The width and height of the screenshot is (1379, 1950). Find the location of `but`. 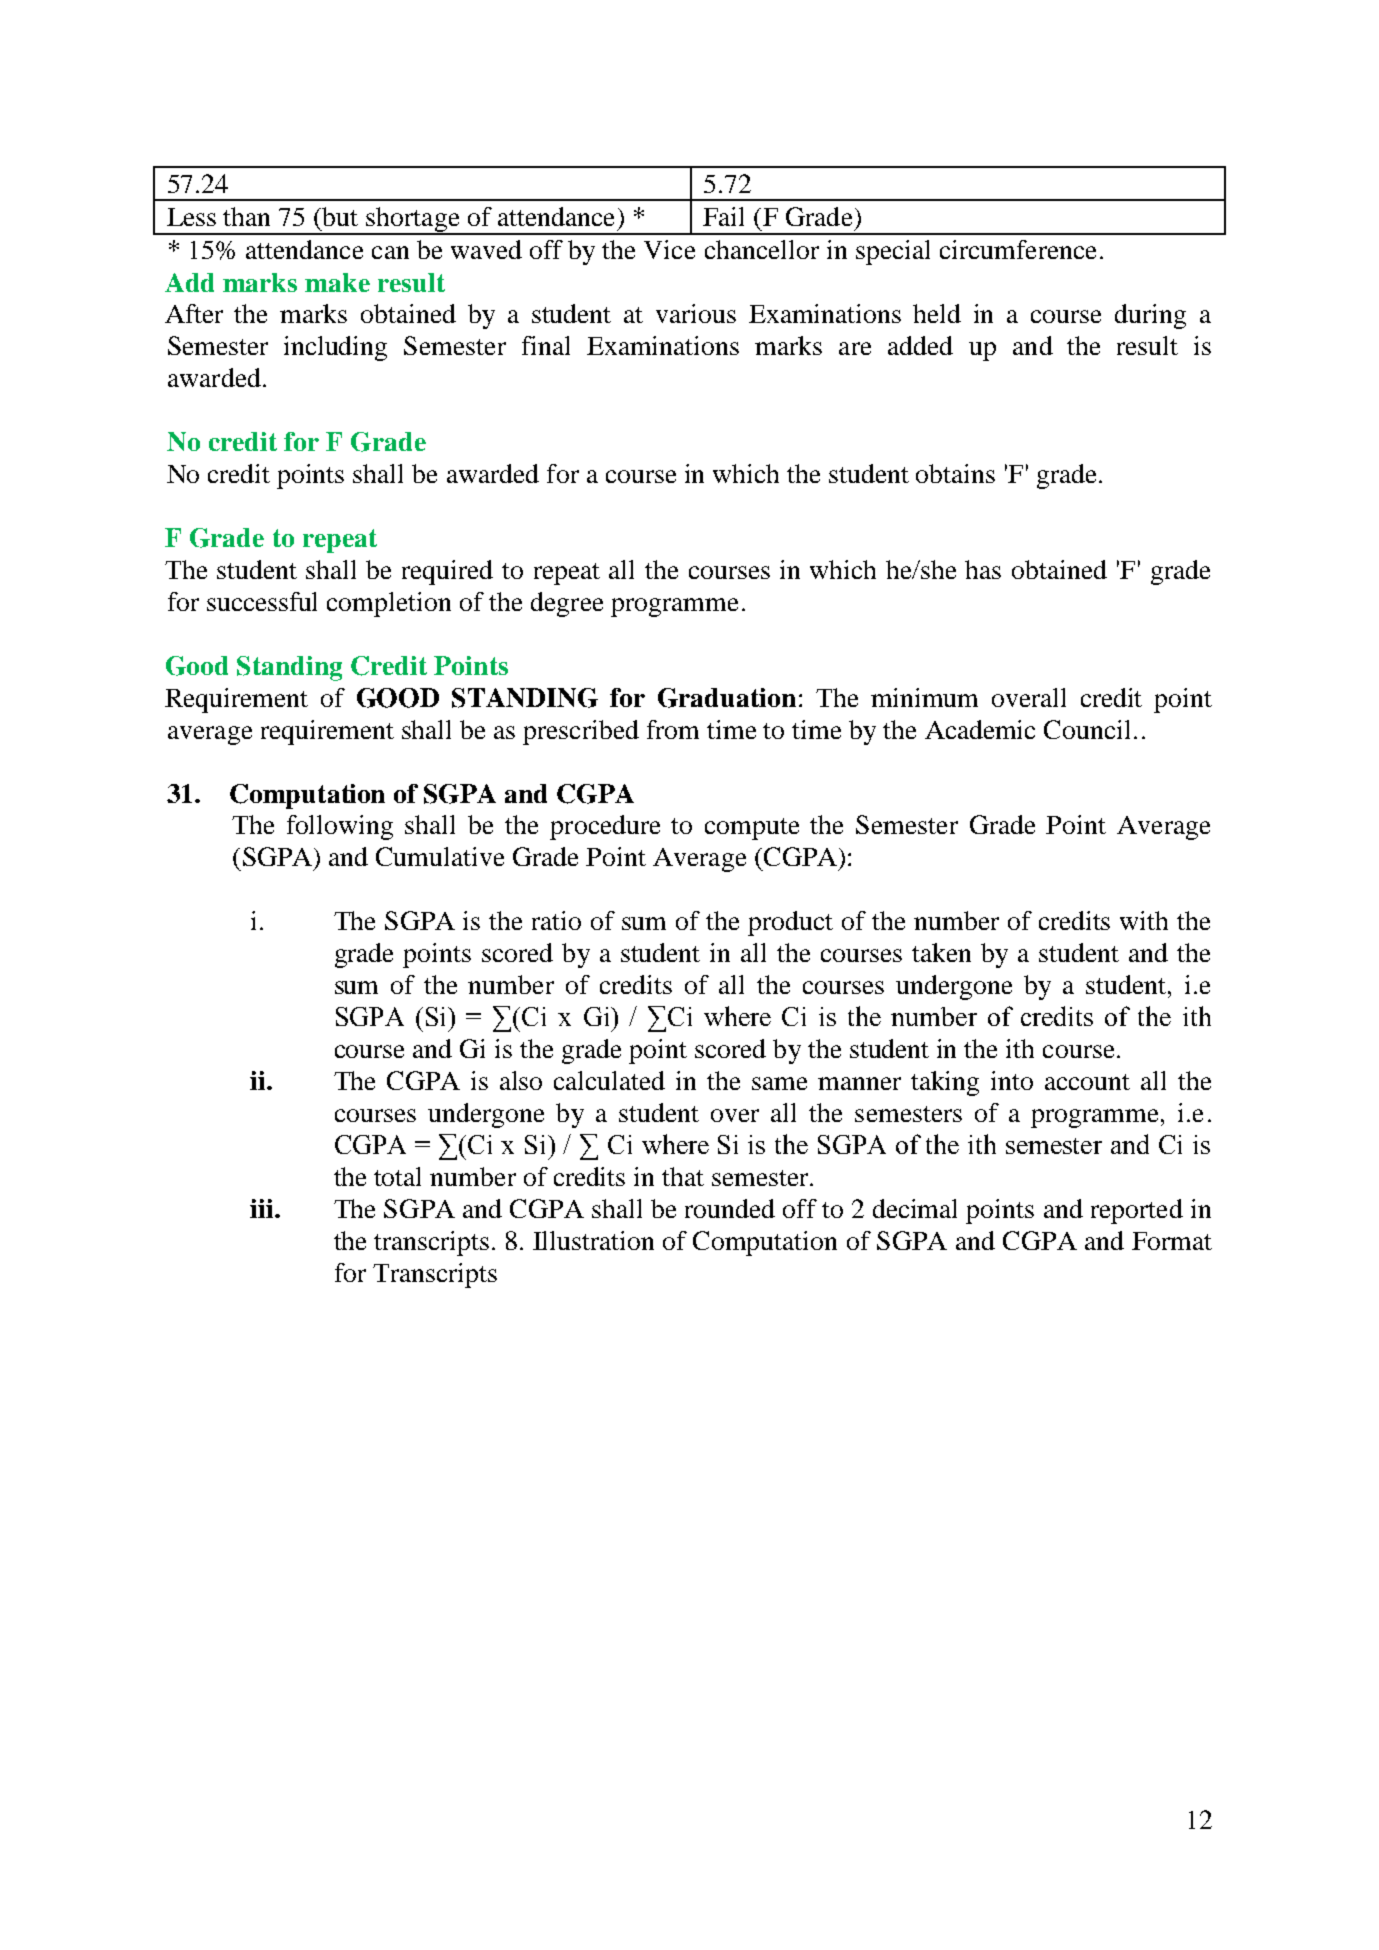

but is located at coordinates (340, 216).
